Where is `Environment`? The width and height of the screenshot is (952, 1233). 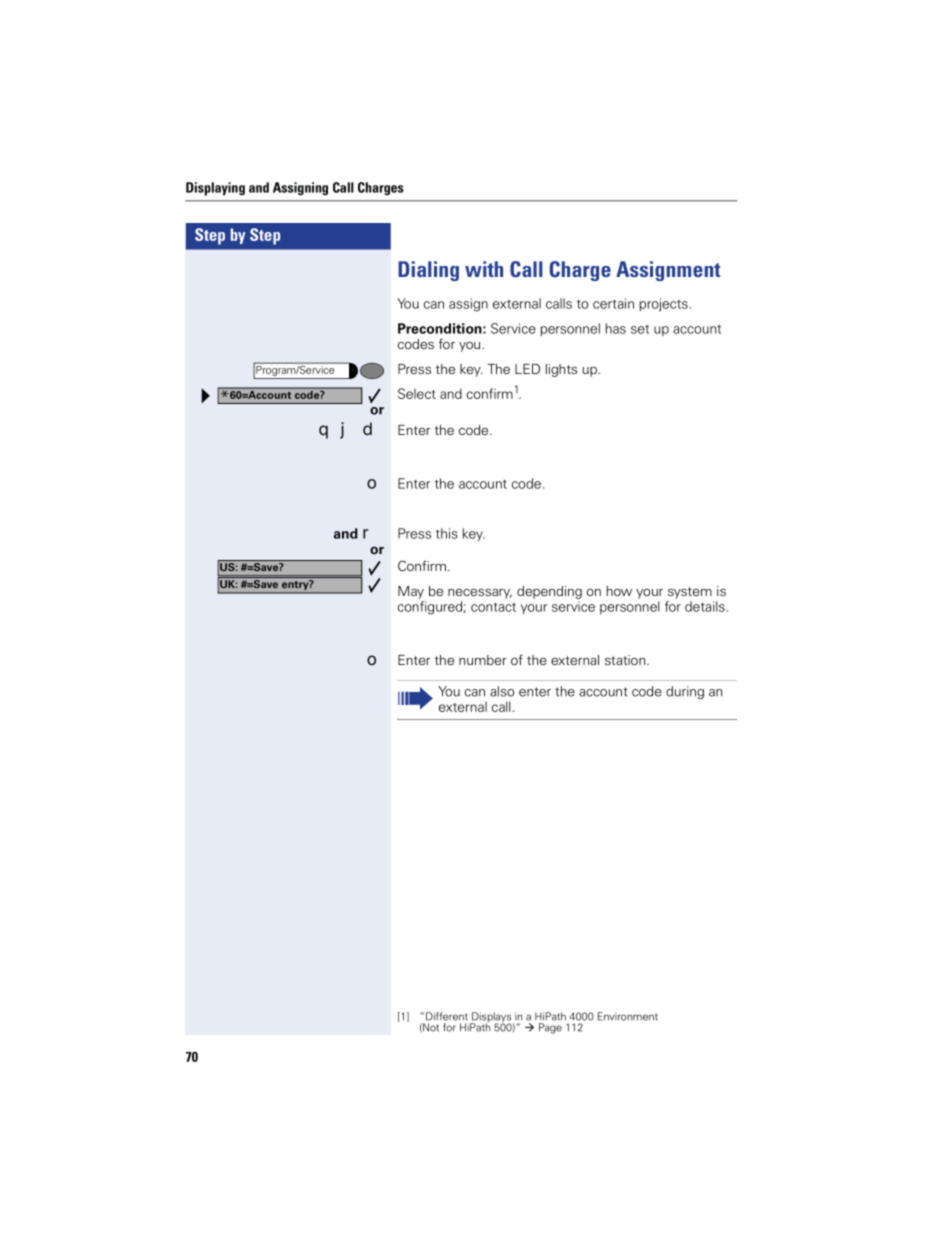
Environment is located at coordinates (627, 1016).
